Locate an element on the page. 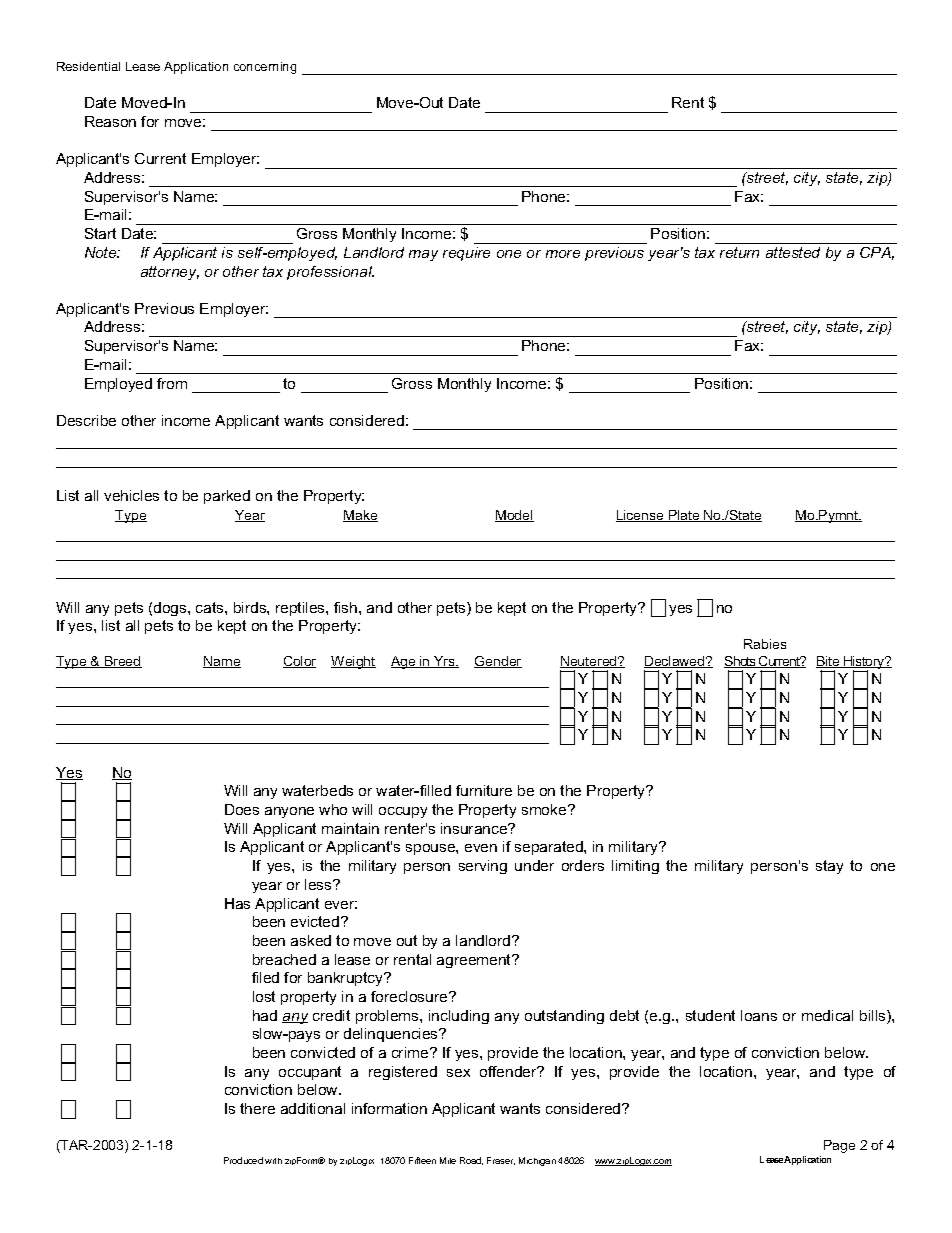 Image resolution: width=952 pixels, height=1233 pixels. stay is located at coordinates (829, 867).
